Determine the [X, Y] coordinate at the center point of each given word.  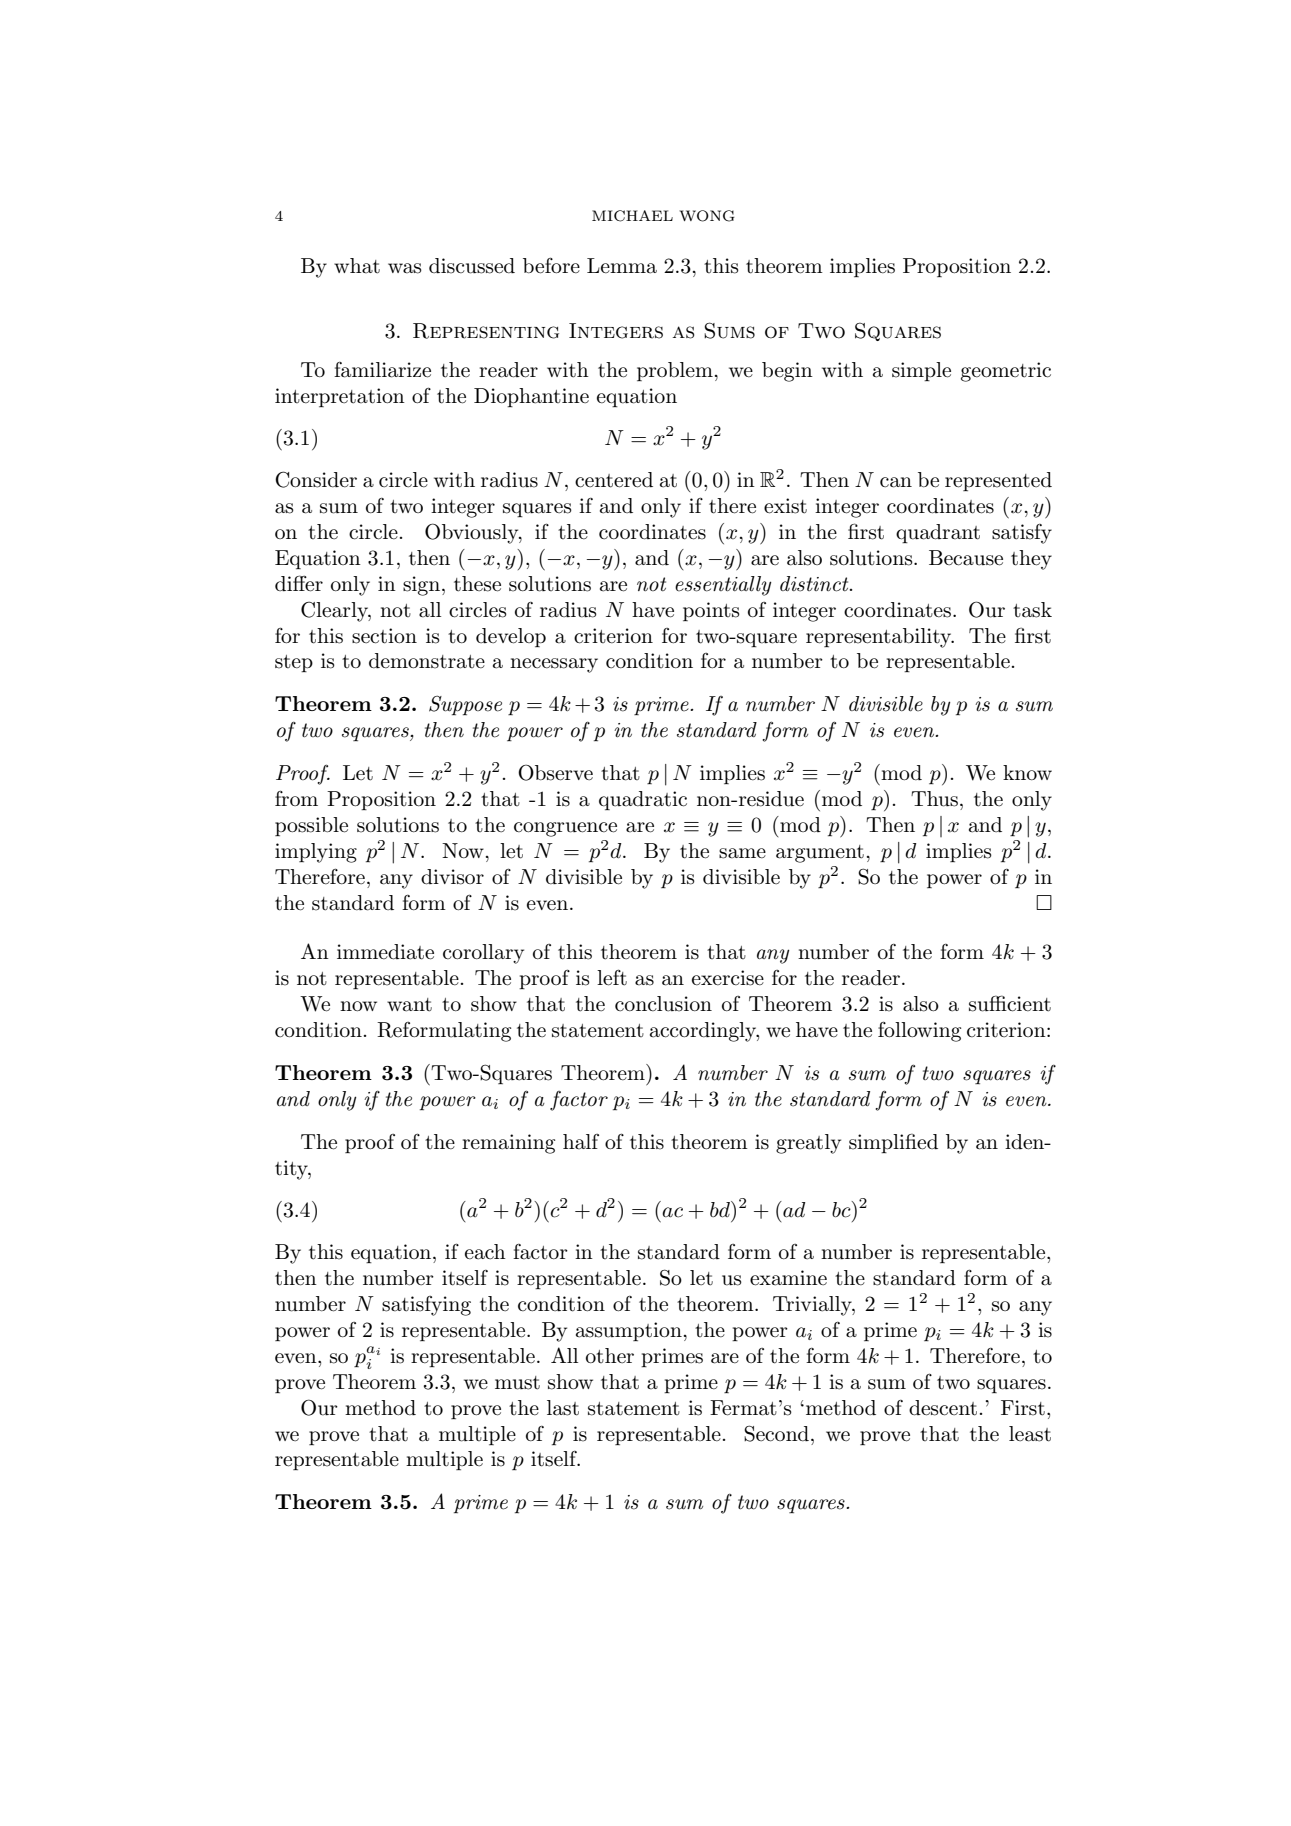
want [409, 1005]
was [405, 268]
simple [921, 371]
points [711, 611]
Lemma [622, 266]
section [384, 636]
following [919, 1031]
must [517, 1383]
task [1032, 610]
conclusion [663, 1004]
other [610, 1355]
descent [943, 1408]
